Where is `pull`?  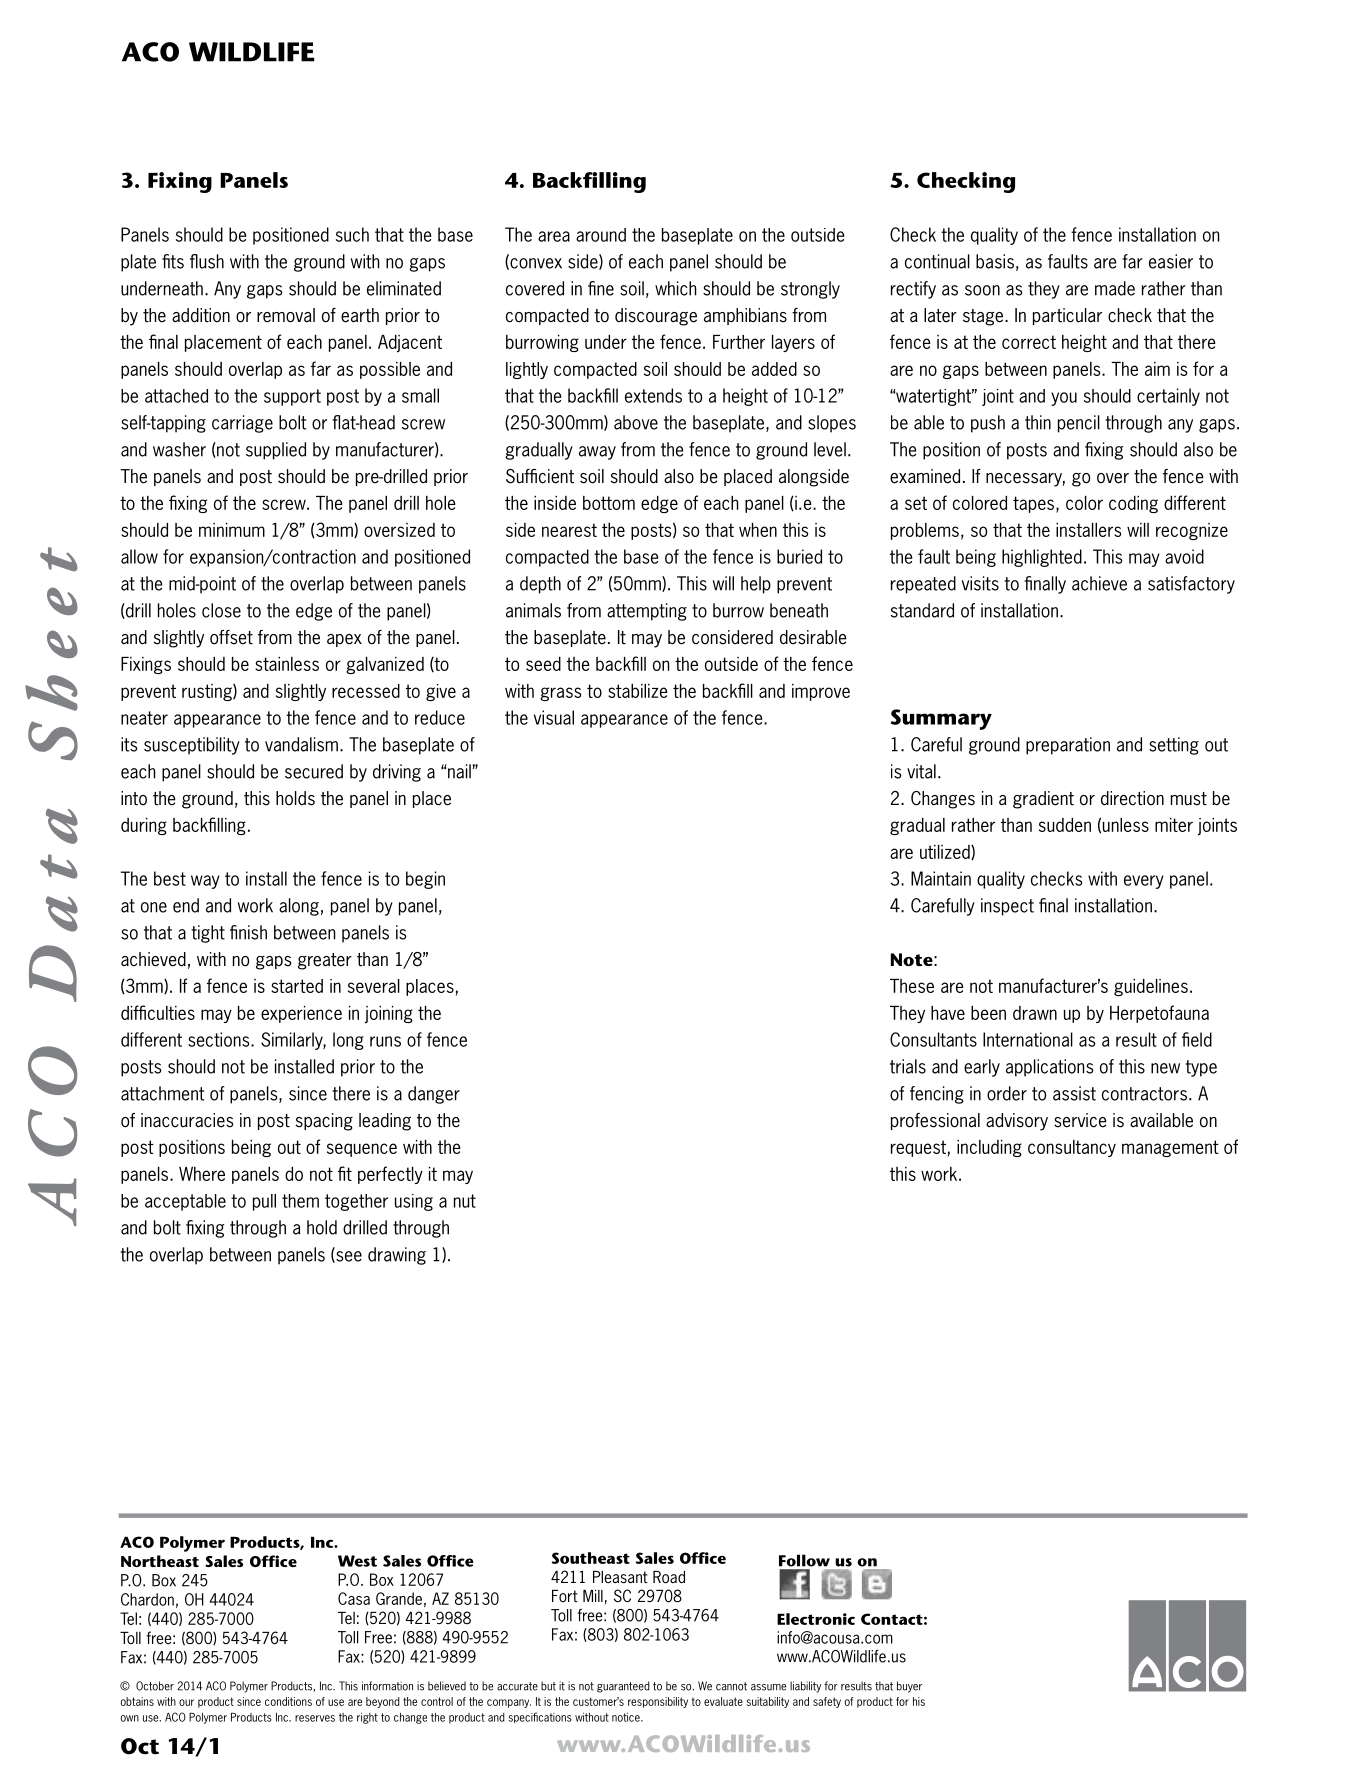
pull is located at coordinates (264, 1202).
